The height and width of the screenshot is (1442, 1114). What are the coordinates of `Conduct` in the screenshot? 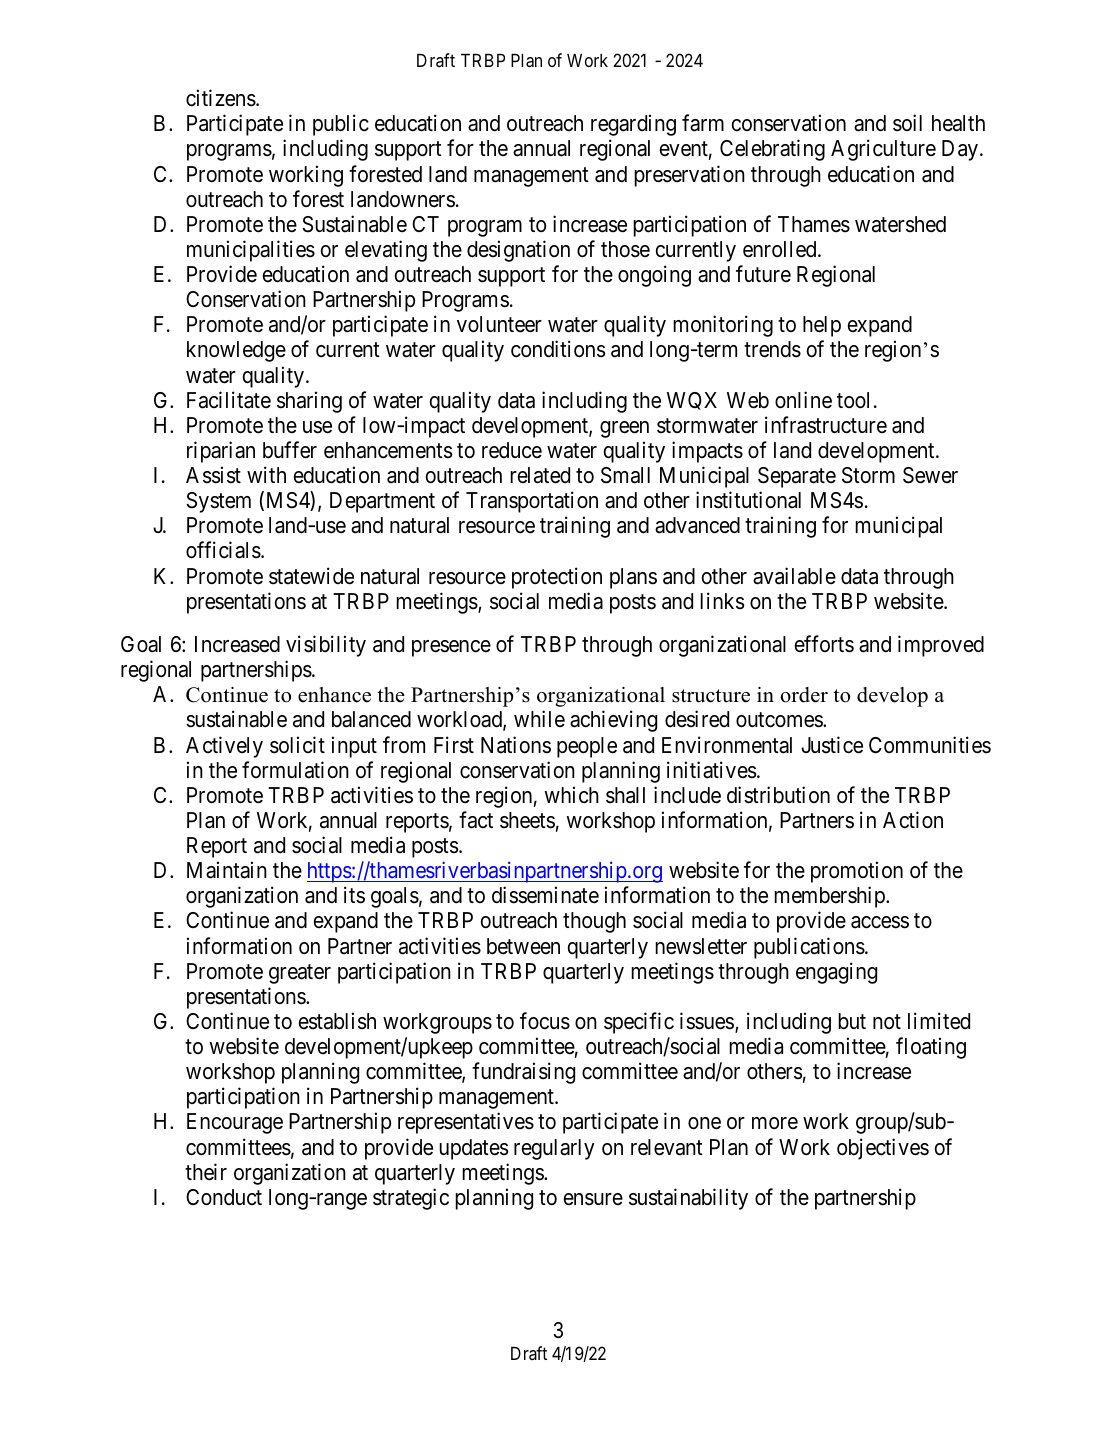 It's located at (224, 1197).
